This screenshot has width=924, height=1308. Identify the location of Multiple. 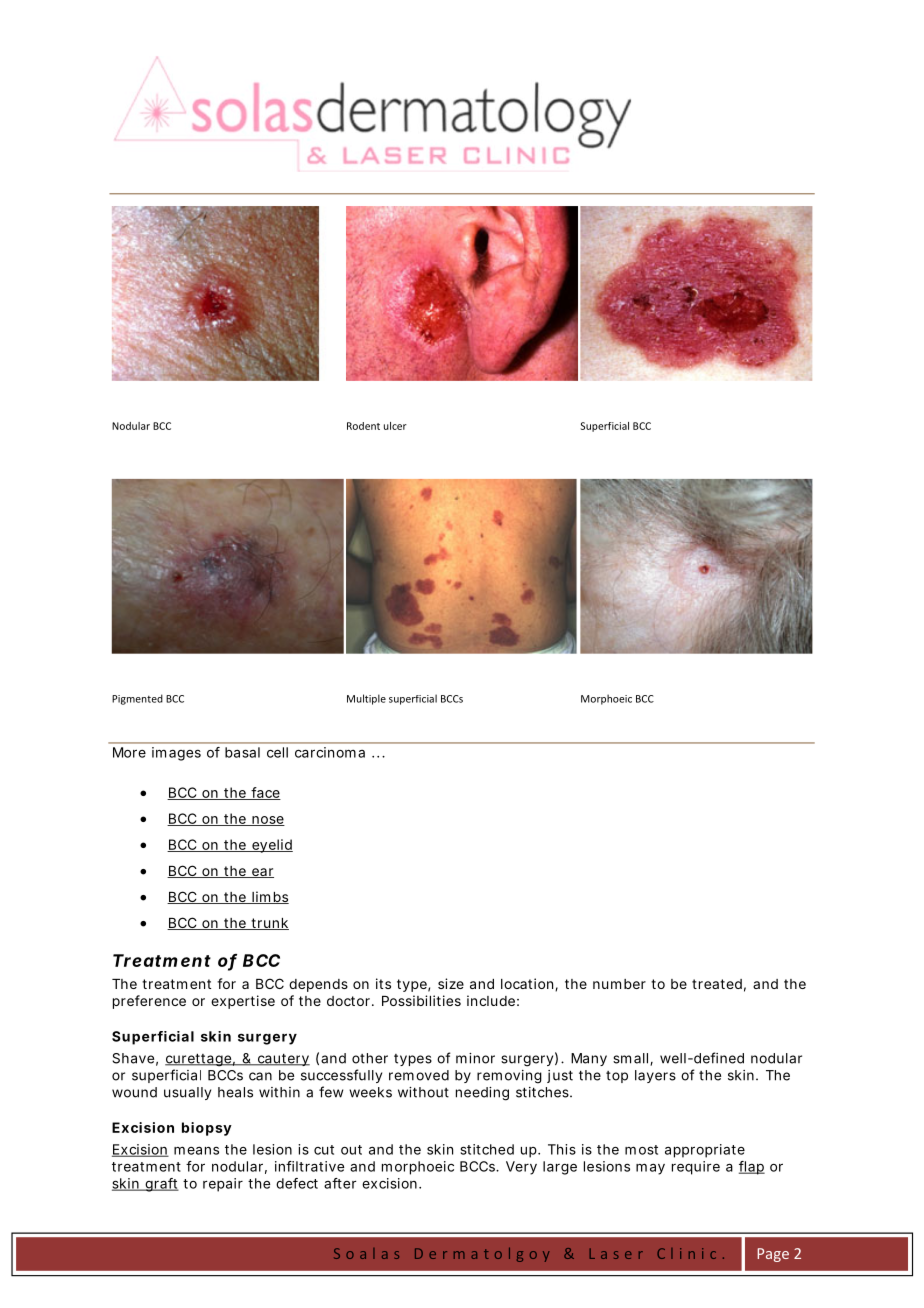
(366, 699).
